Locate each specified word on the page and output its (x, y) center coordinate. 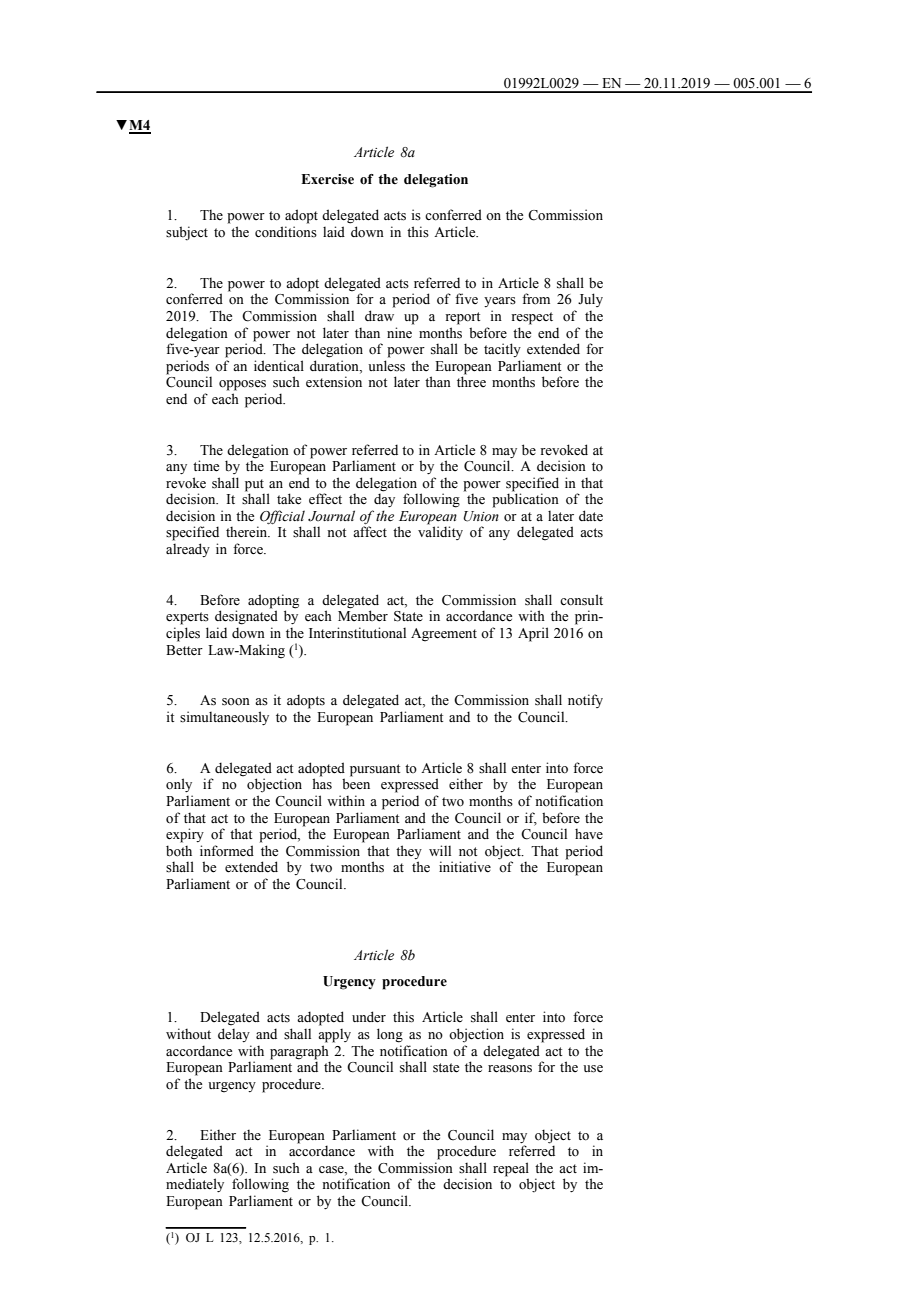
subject (187, 233)
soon (236, 702)
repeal (511, 1169)
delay (234, 1035)
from (536, 299)
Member (363, 616)
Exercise (327, 179)
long (390, 1035)
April (533, 634)
